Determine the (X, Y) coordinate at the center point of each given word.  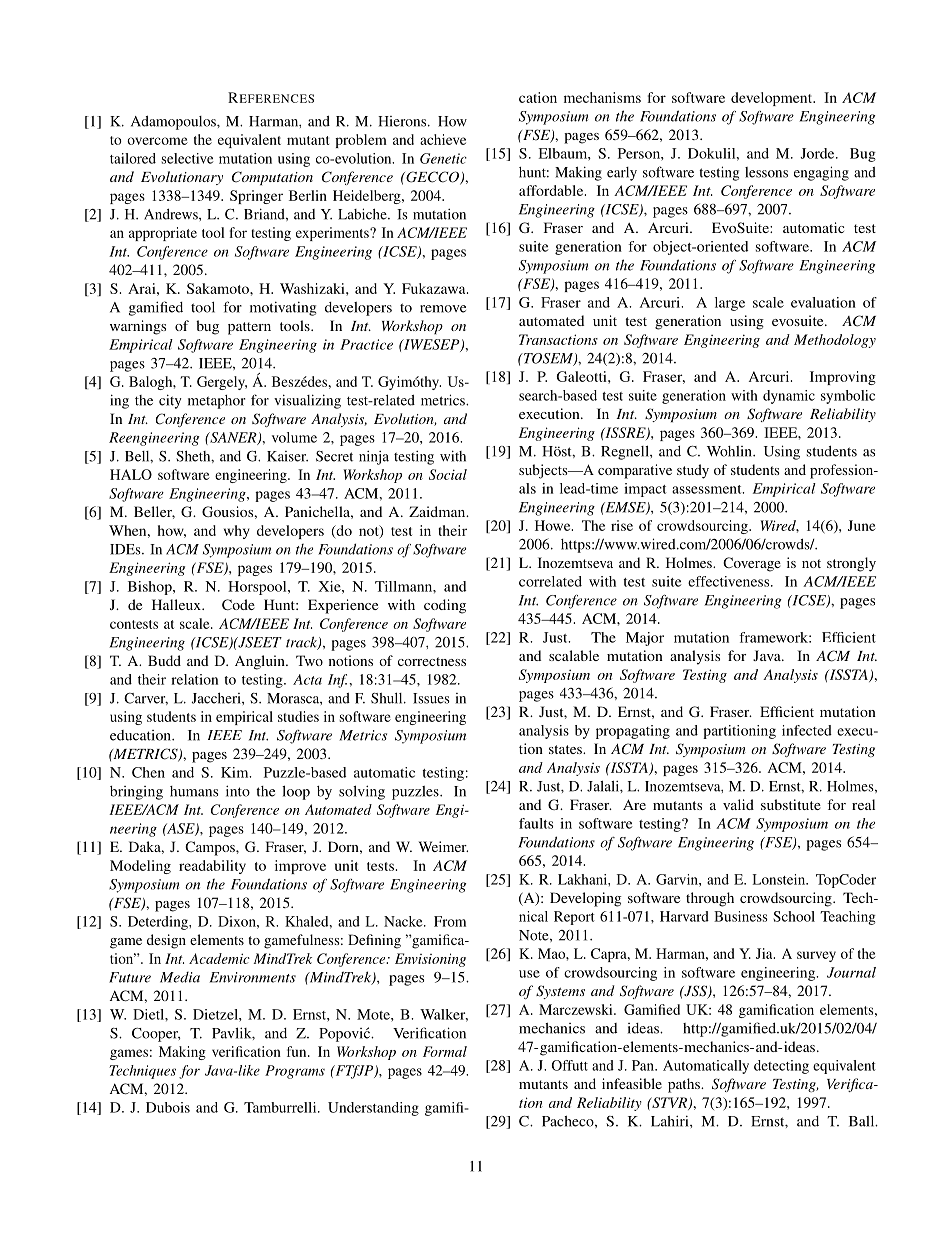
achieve (443, 139)
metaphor (217, 402)
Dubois (168, 1107)
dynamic (789, 397)
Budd (164, 660)
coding (445, 606)
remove (443, 309)
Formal (445, 1051)
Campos (211, 848)
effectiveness (730, 581)
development (773, 99)
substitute (791, 804)
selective (187, 158)
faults (536, 823)
